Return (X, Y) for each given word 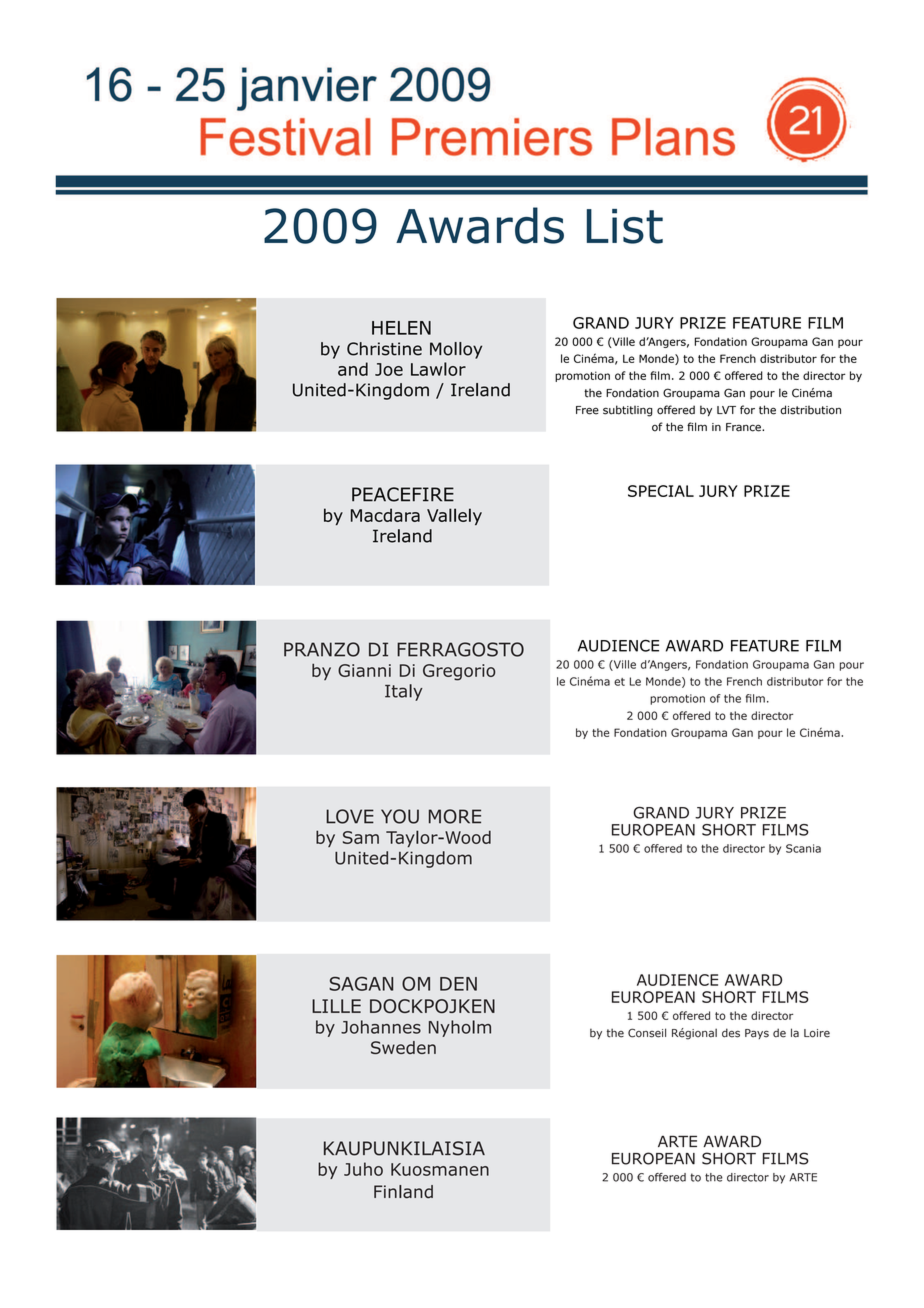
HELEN (401, 328)
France (744, 427)
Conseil (647, 1033)
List (625, 226)
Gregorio (459, 672)
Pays (757, 1034)
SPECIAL (661, 491)
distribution (810, 410)
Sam (361, 837)
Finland (403, 1191)
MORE (455, 816)
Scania (803, 848)
